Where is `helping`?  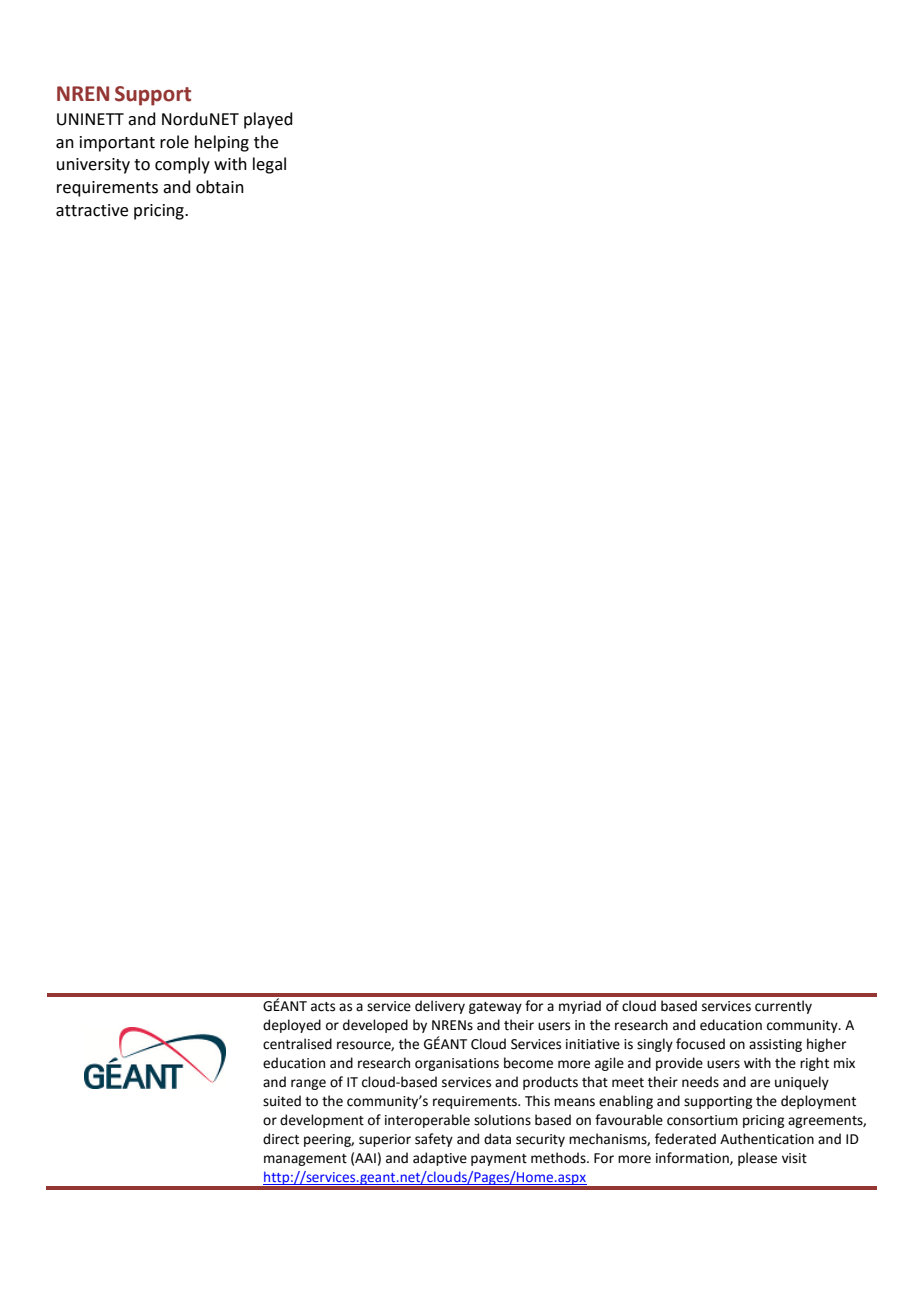 helping is located at coordinates (222, 143).
